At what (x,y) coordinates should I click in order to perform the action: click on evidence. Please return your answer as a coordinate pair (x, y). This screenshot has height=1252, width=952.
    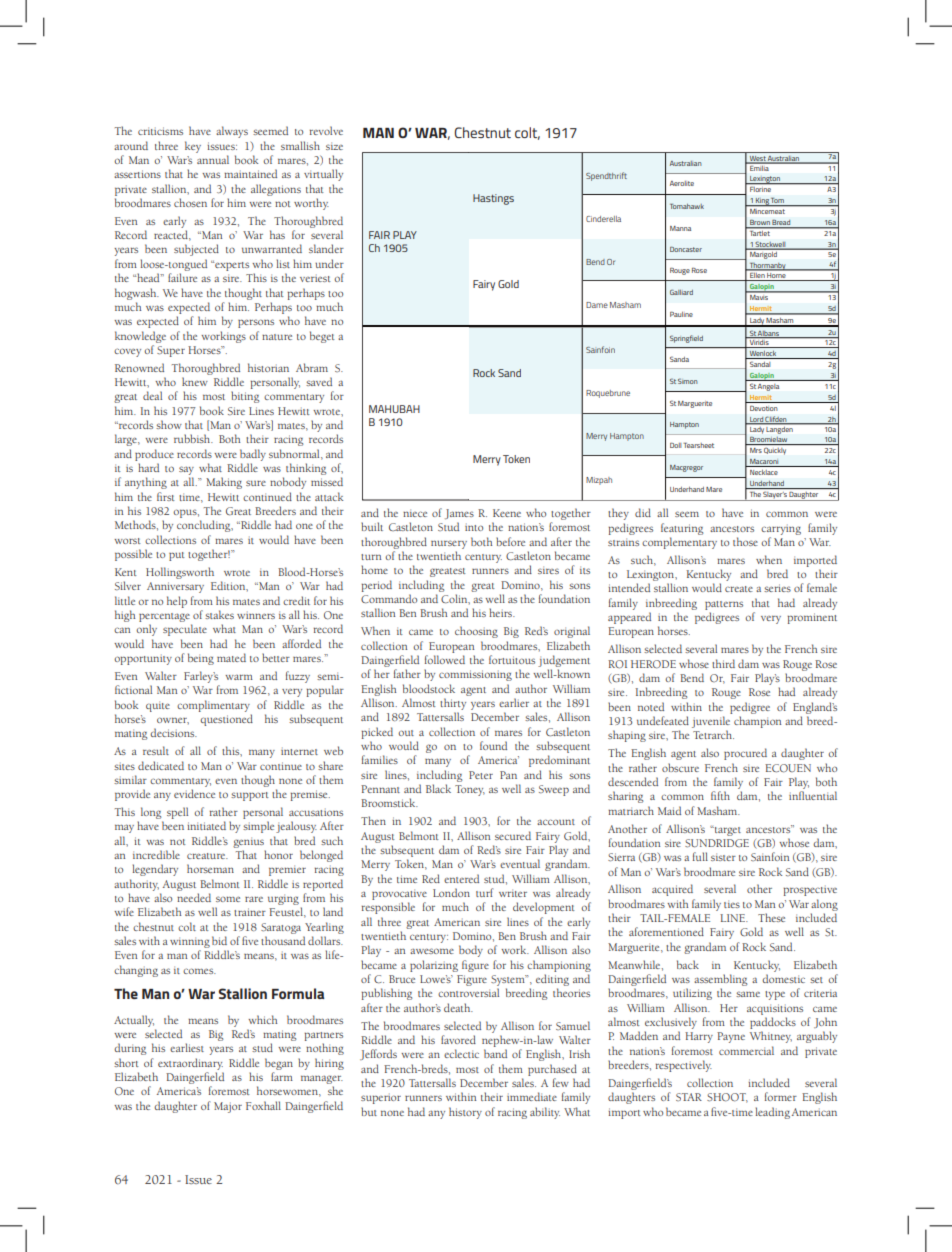
    Looking at the image, I should click on (194, 793).
